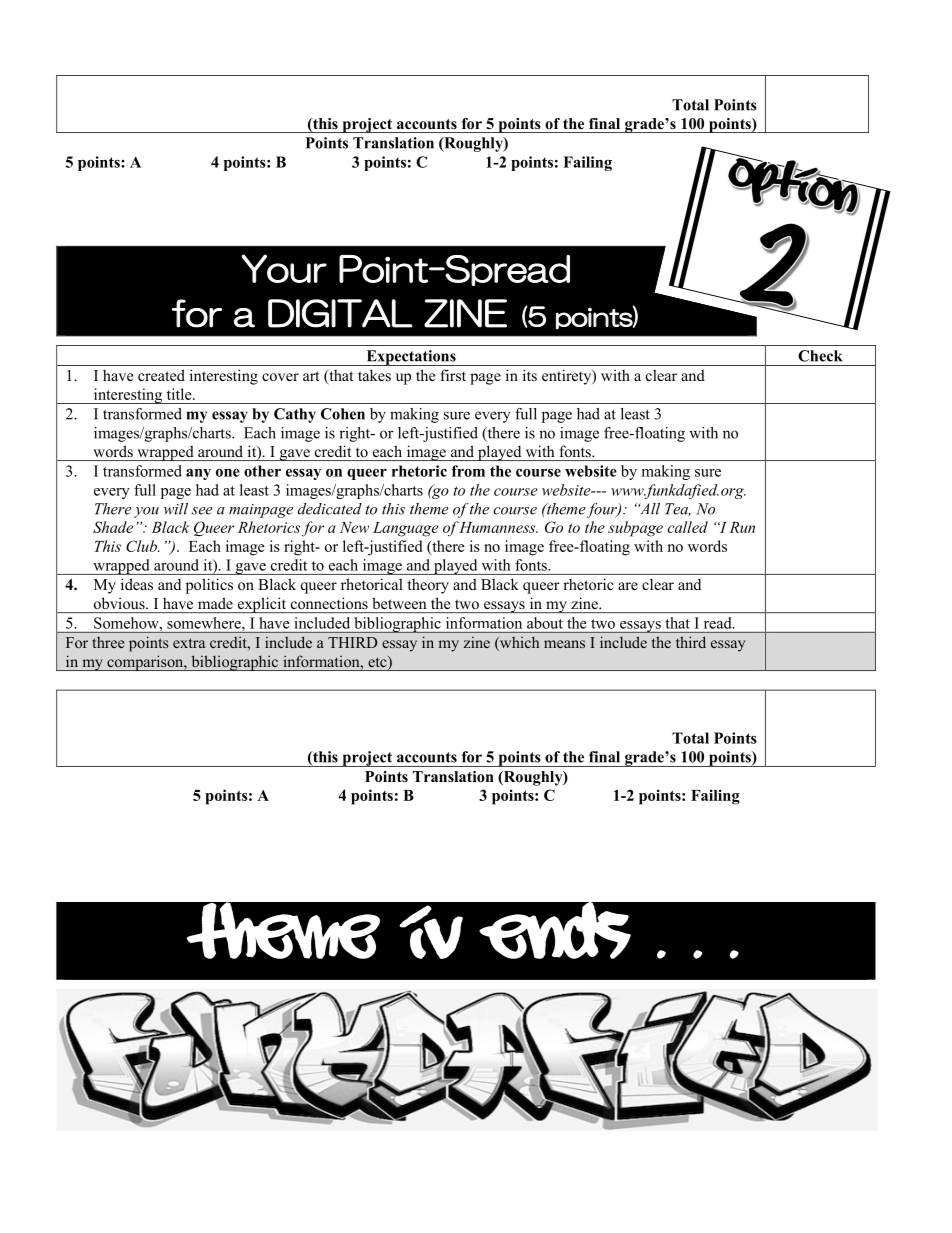 This page has width=952, height=1233. What do you see at coordinates (340, 313) in the page?
I see `DIGITAL` at bounding box center [340, 313].
